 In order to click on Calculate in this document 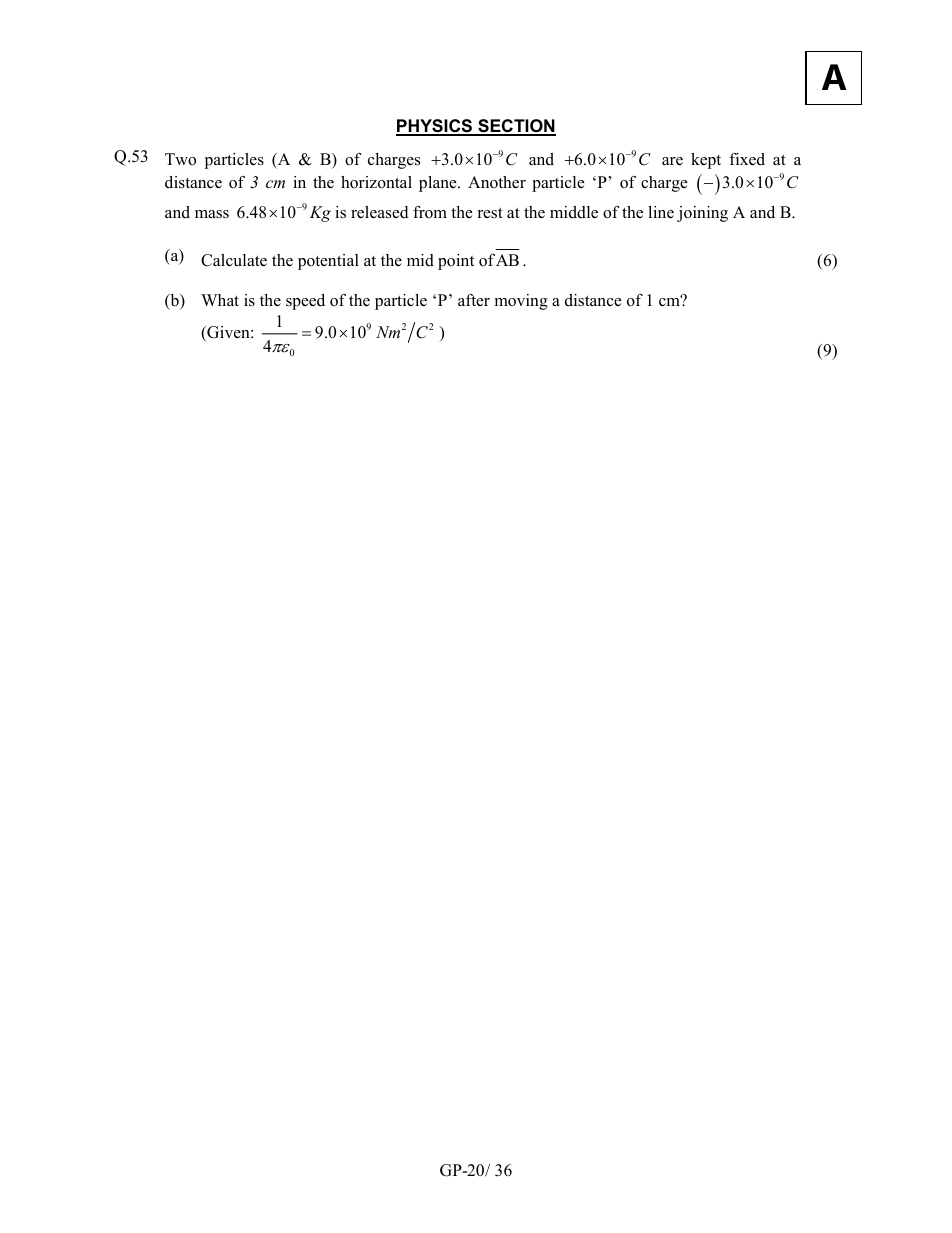, I will do `click(234, 260)`.
